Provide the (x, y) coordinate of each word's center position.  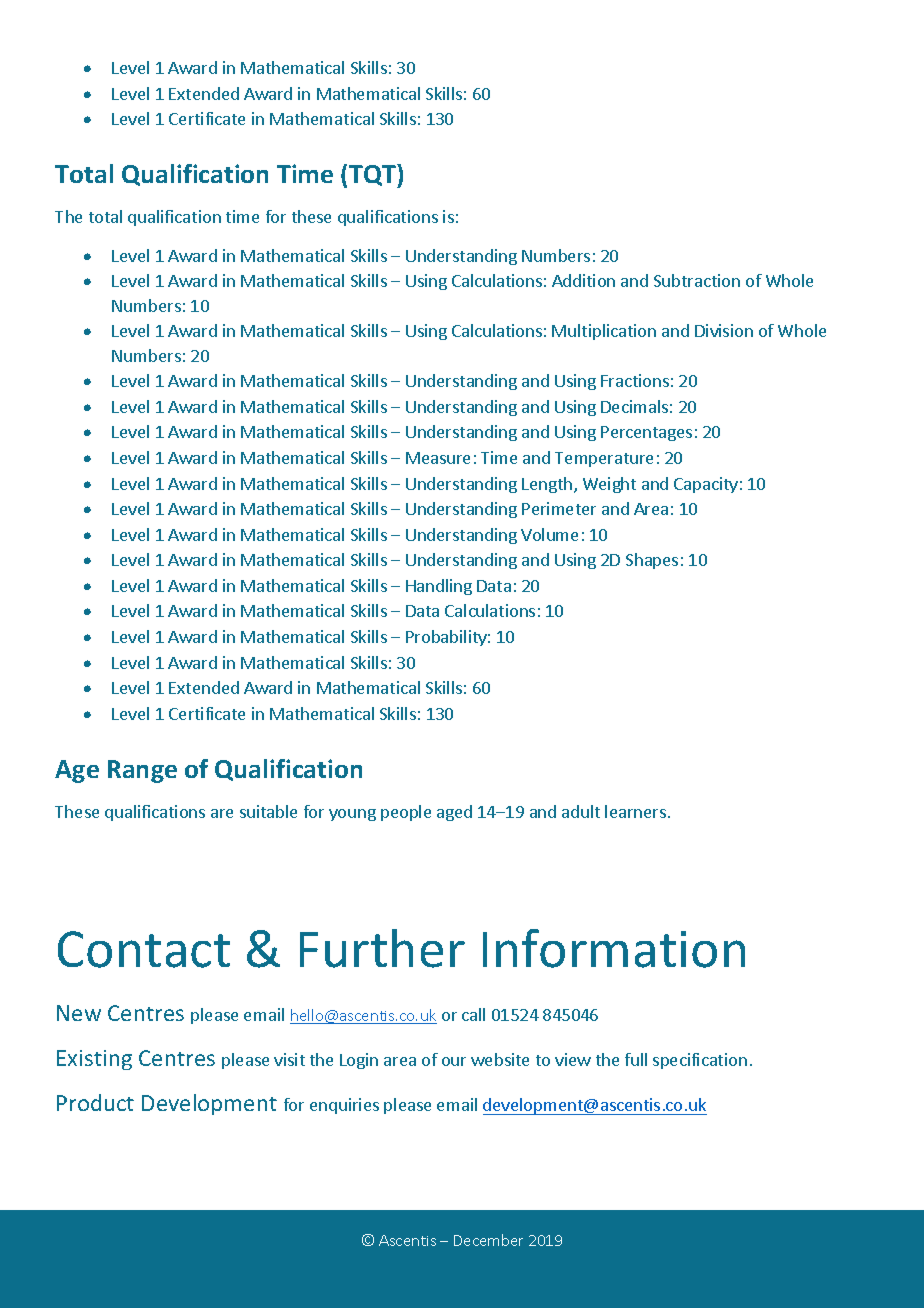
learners (635, 811)
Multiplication (604, 332)
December (488, 1240)
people (406, 813)
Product (95, 1102)
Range (142, 771)
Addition (583, 280)
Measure (438, 458)
